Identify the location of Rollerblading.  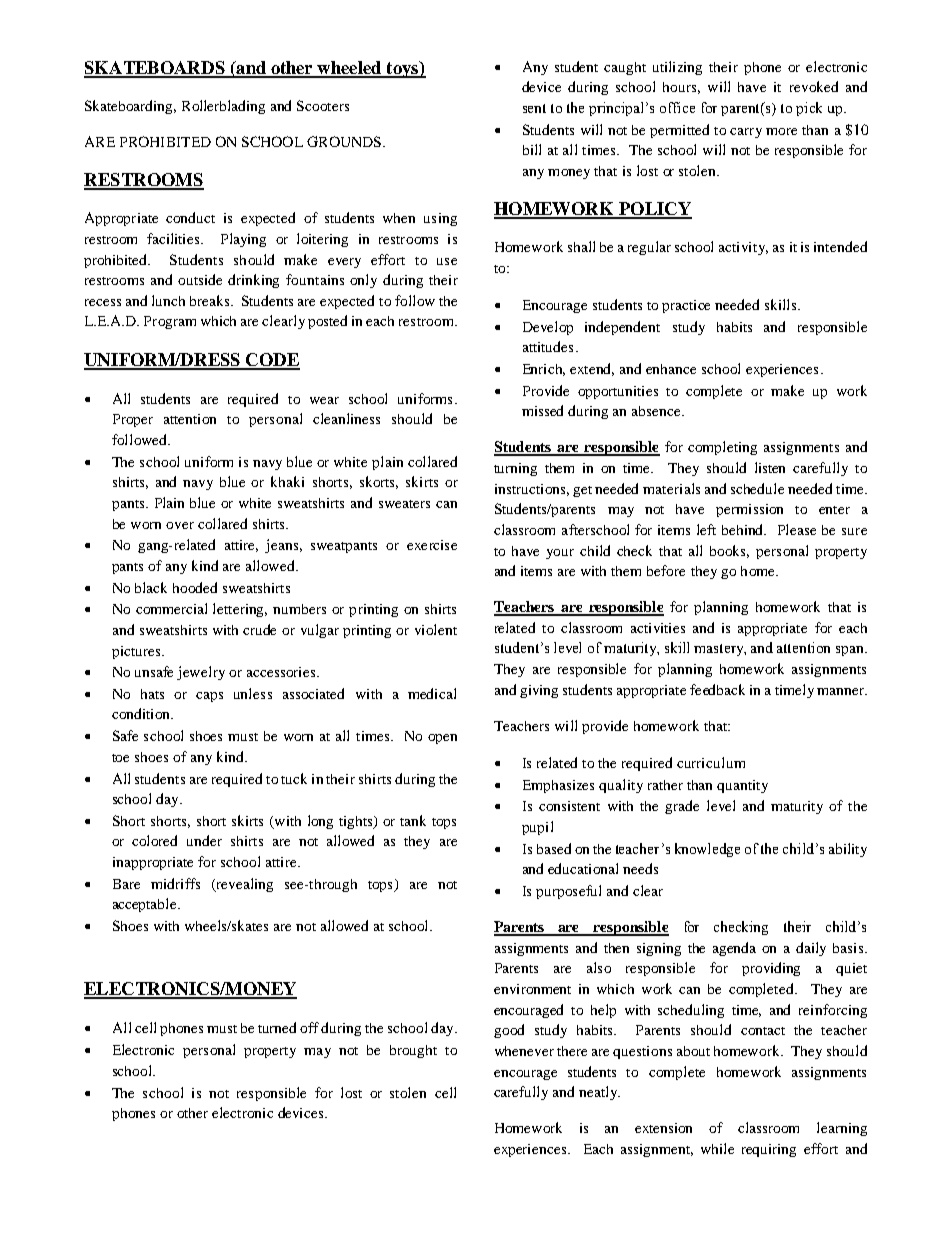
(223, 107).
